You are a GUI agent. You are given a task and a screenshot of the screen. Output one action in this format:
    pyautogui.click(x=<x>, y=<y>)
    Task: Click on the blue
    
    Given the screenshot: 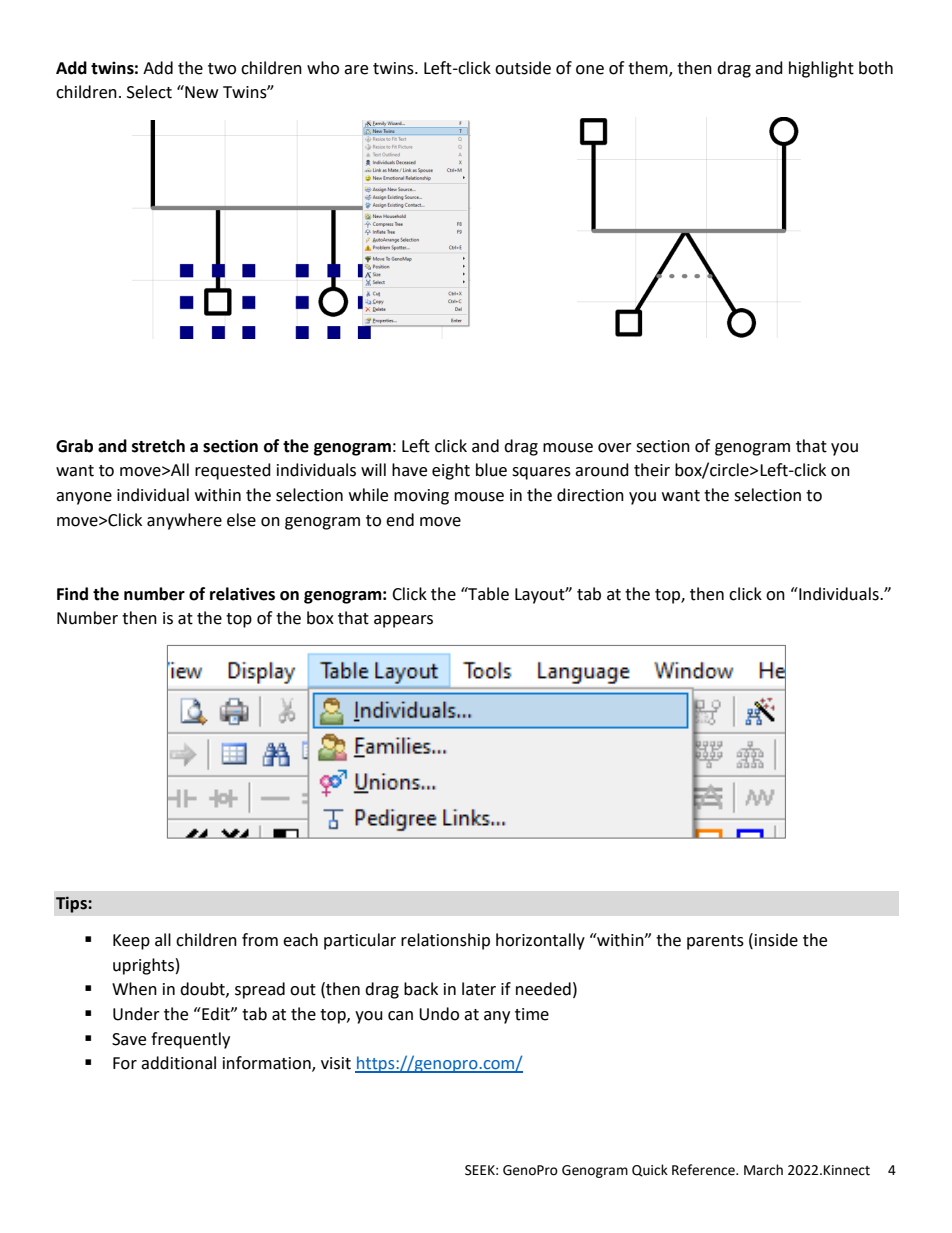 What is the action you would take?
    pyautogui.click(x=491, y=470)
